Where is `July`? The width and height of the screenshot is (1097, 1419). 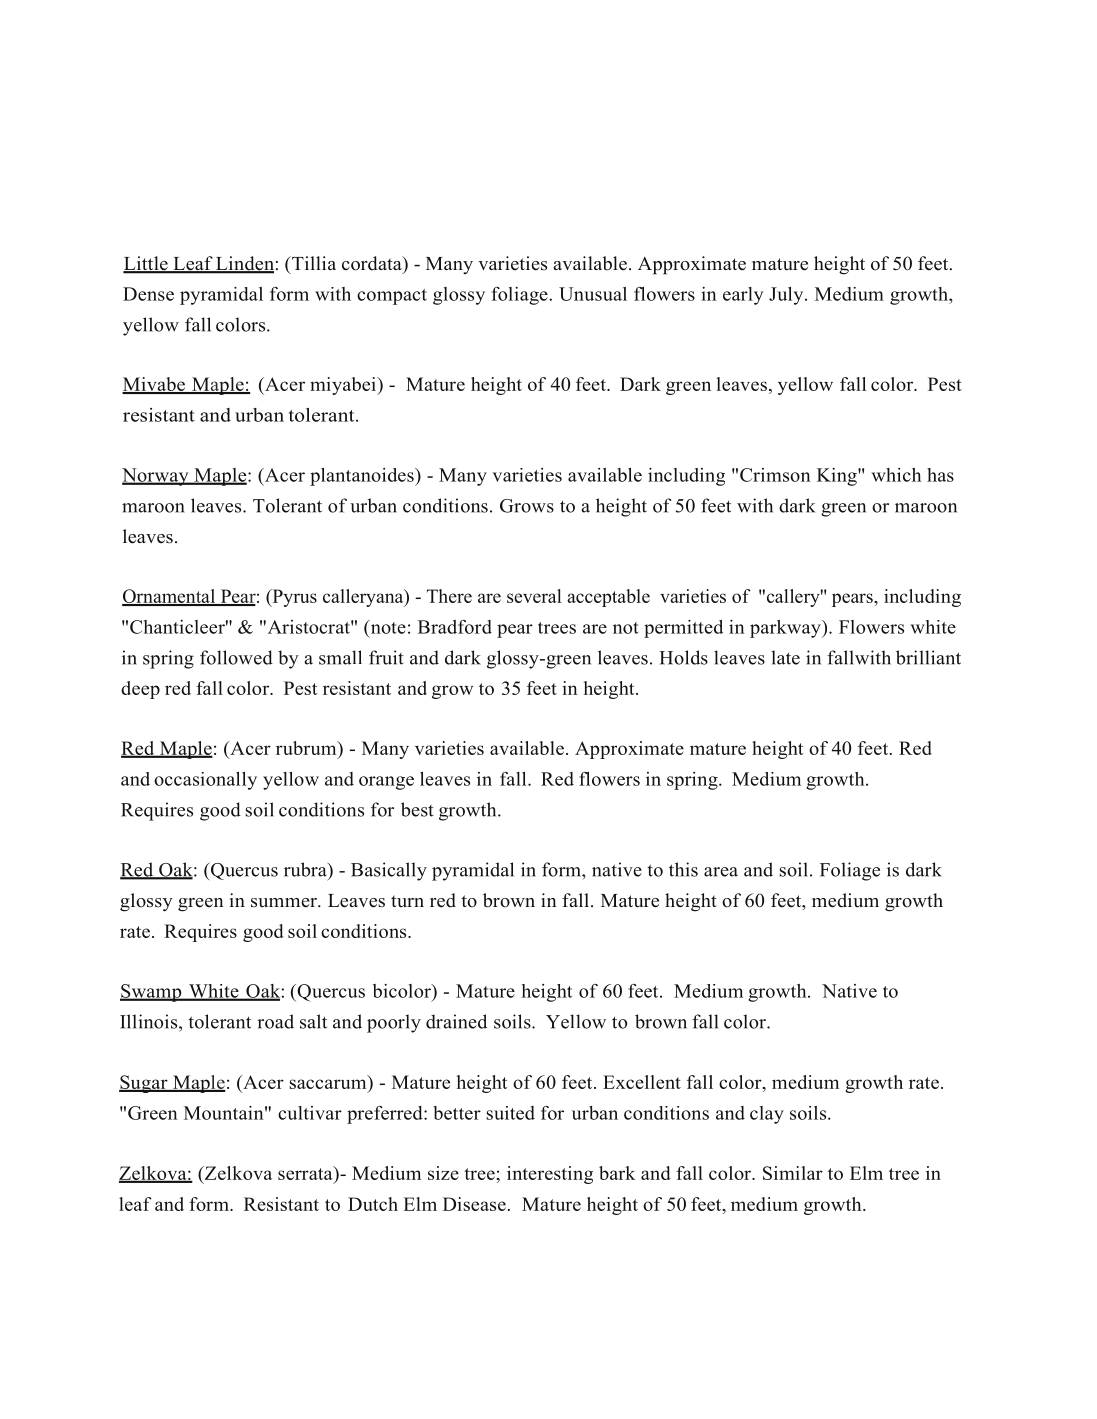 July is located at coordinates (787, 296).
